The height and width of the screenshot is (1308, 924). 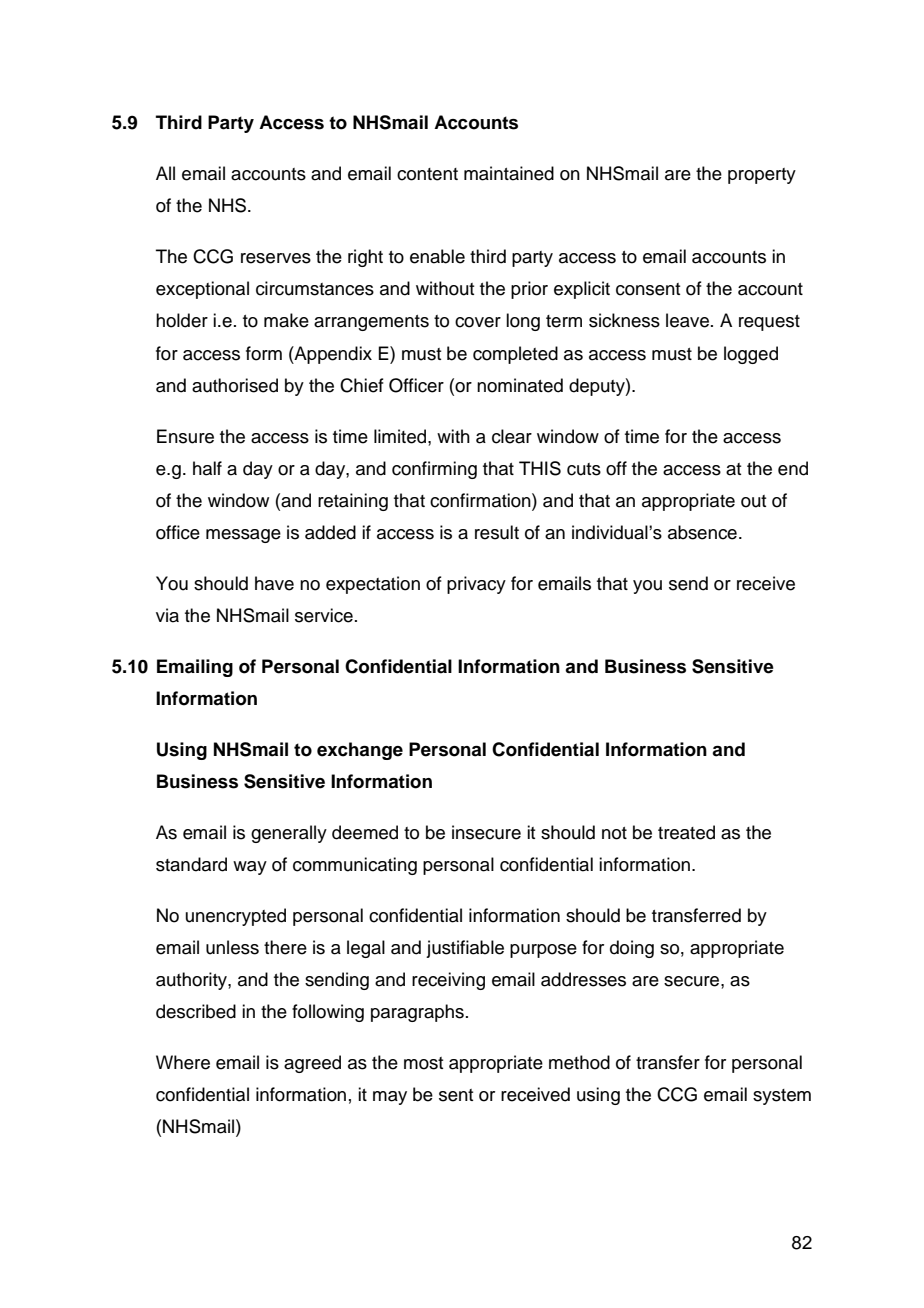 What do you see at coordinates (762, 176) in the screenshot?
I see `property` at bounding box center [762, 176].
